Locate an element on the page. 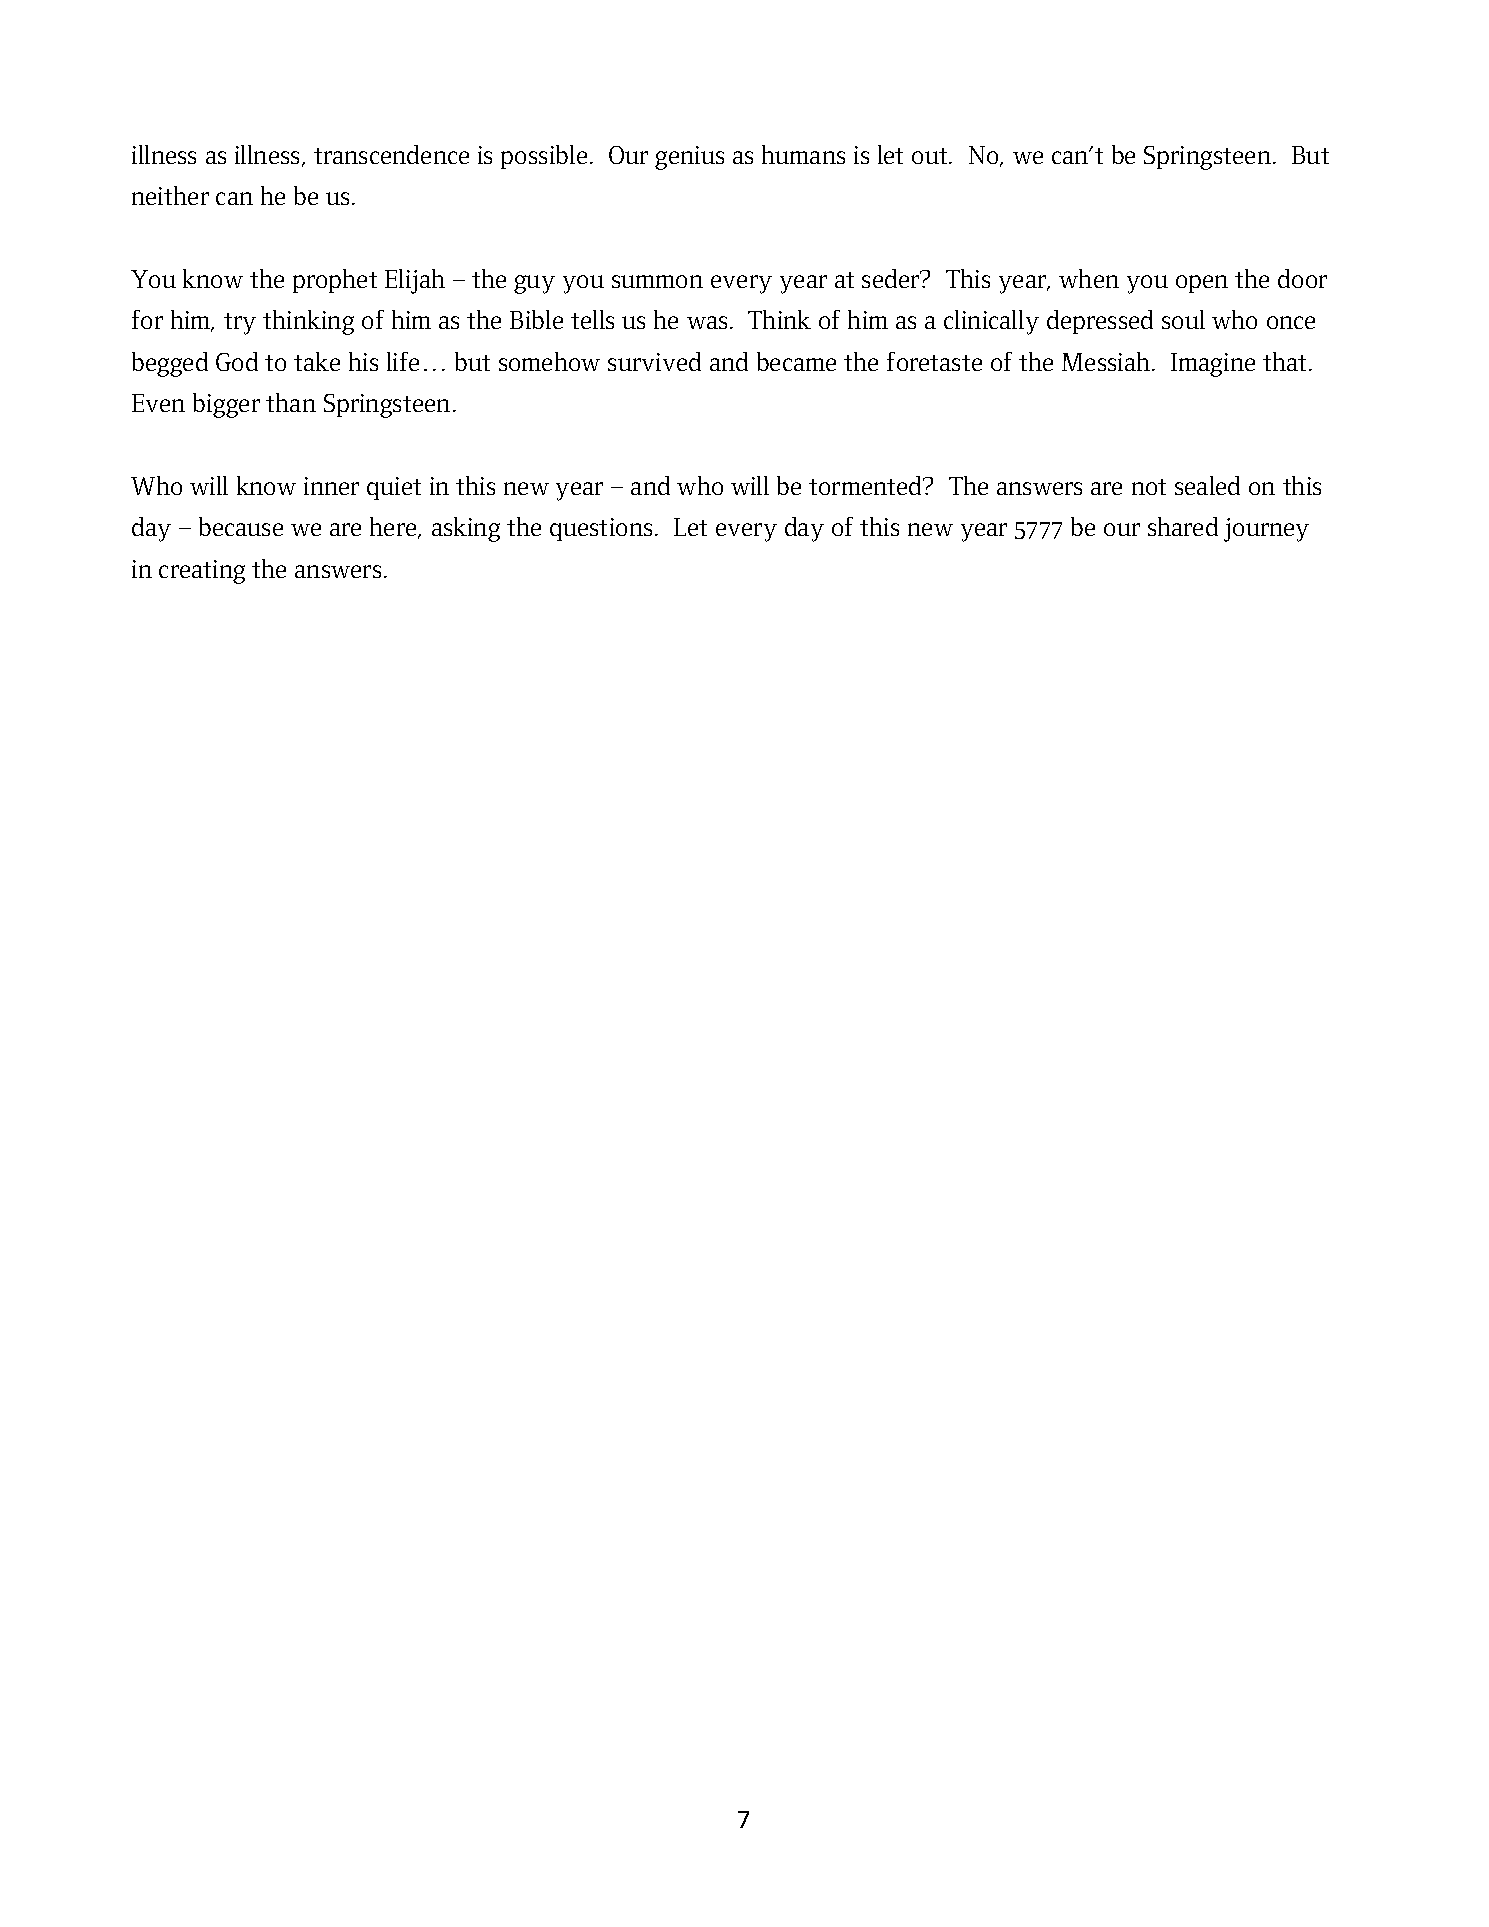  tormented is located at coordinates (867, 485).
